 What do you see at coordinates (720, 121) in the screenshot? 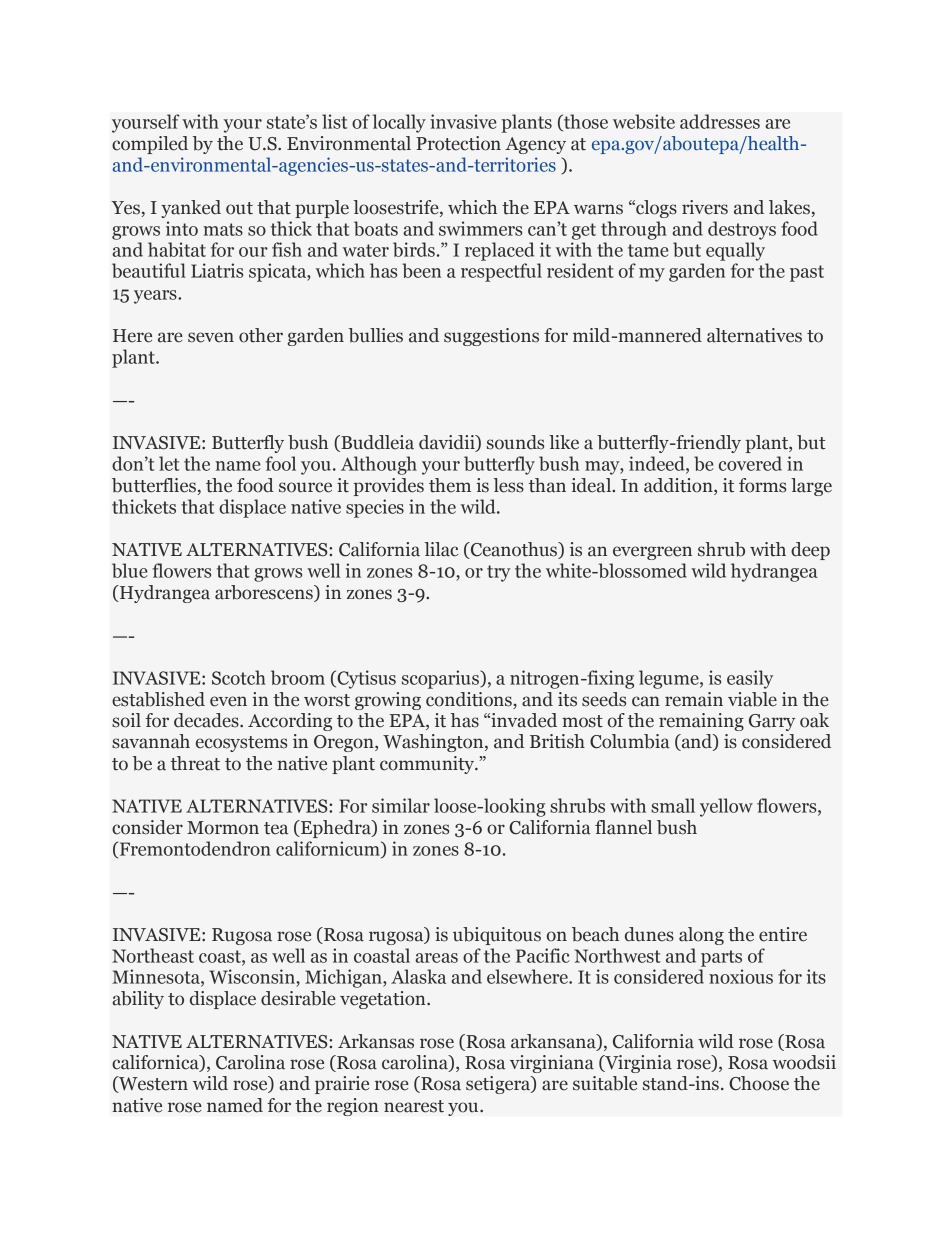
I see `addresses` at bounding box center [720, 121].
